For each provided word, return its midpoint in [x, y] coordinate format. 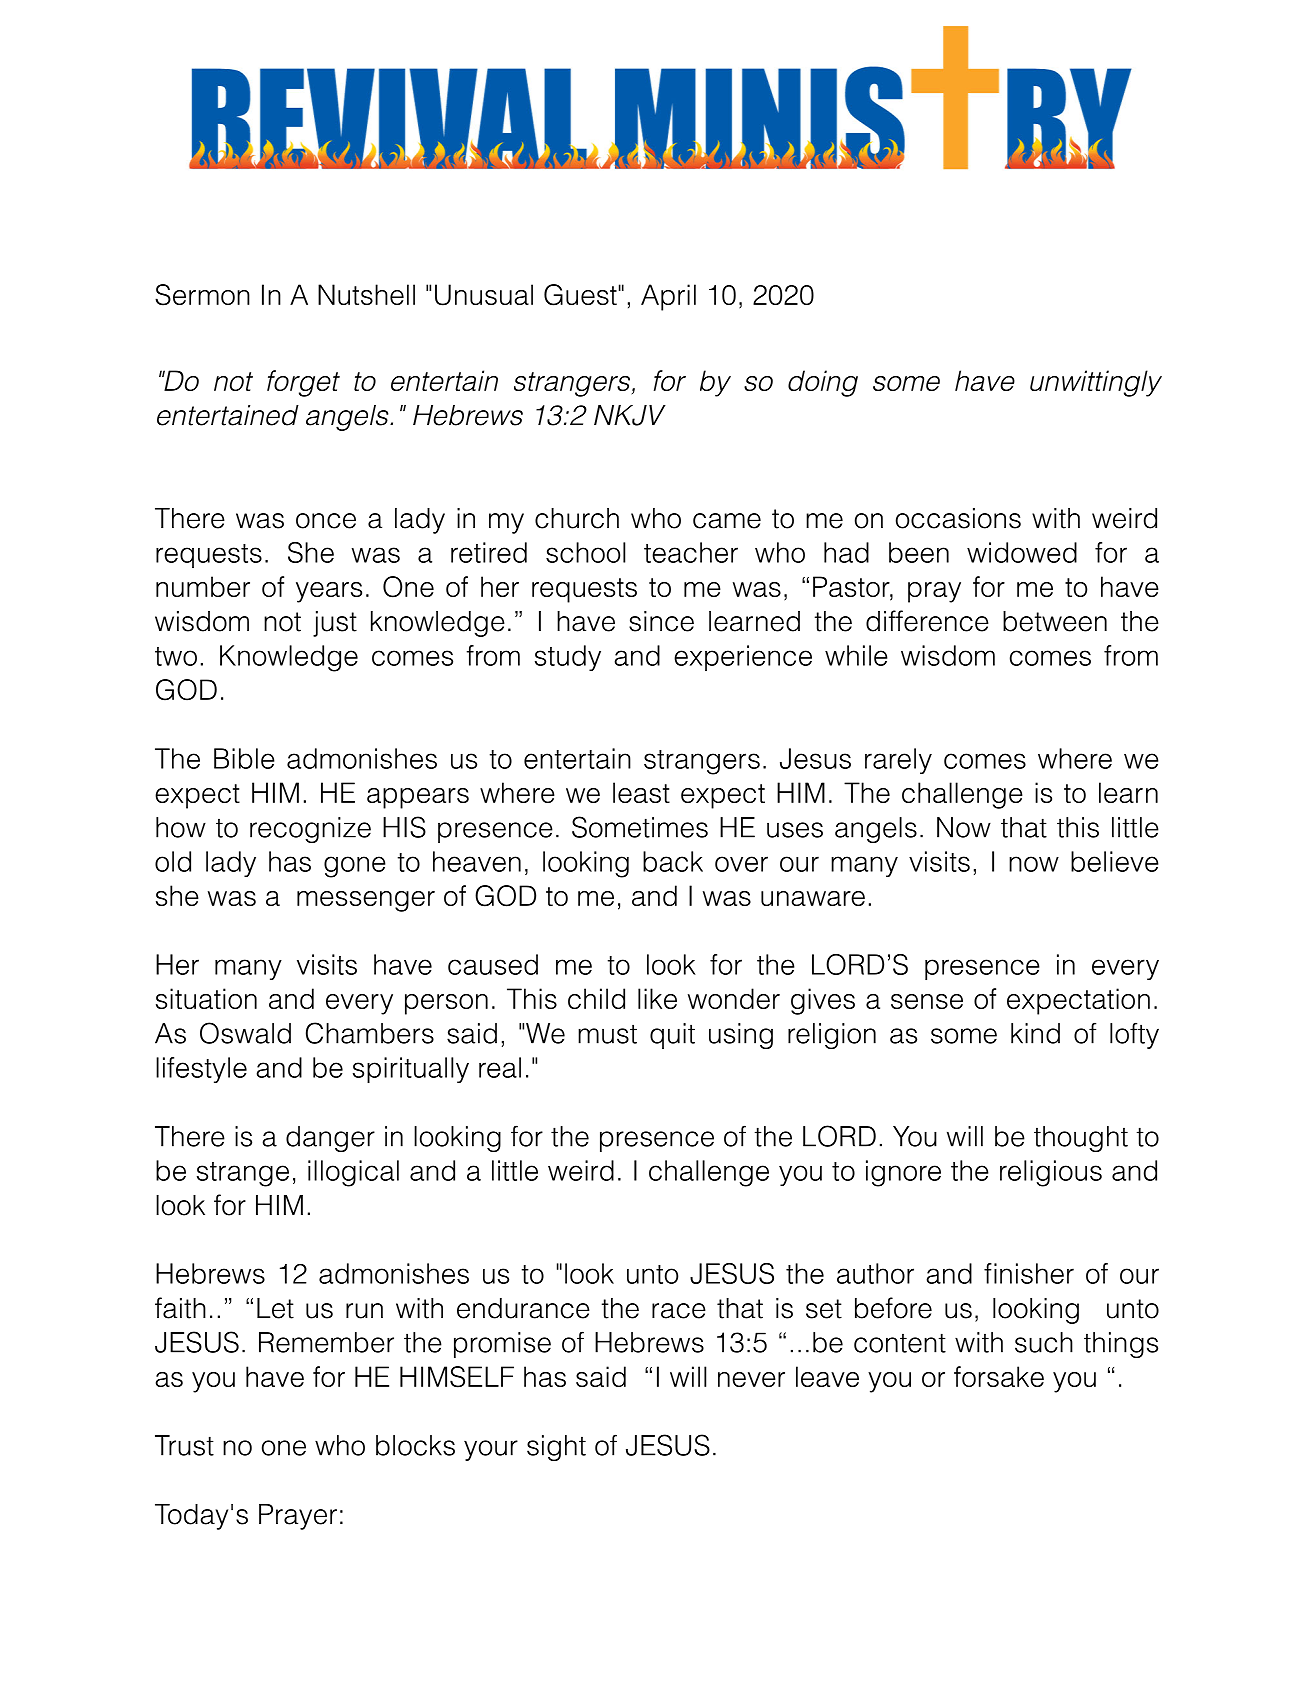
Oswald [245, 1033]
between [1055, 621]
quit [672, 1036]
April [668, 297]
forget [303, 383]
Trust [184, 1445]
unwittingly [1096, 383]
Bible [244, 758]
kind [1035, 1033]
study [568, 658]
